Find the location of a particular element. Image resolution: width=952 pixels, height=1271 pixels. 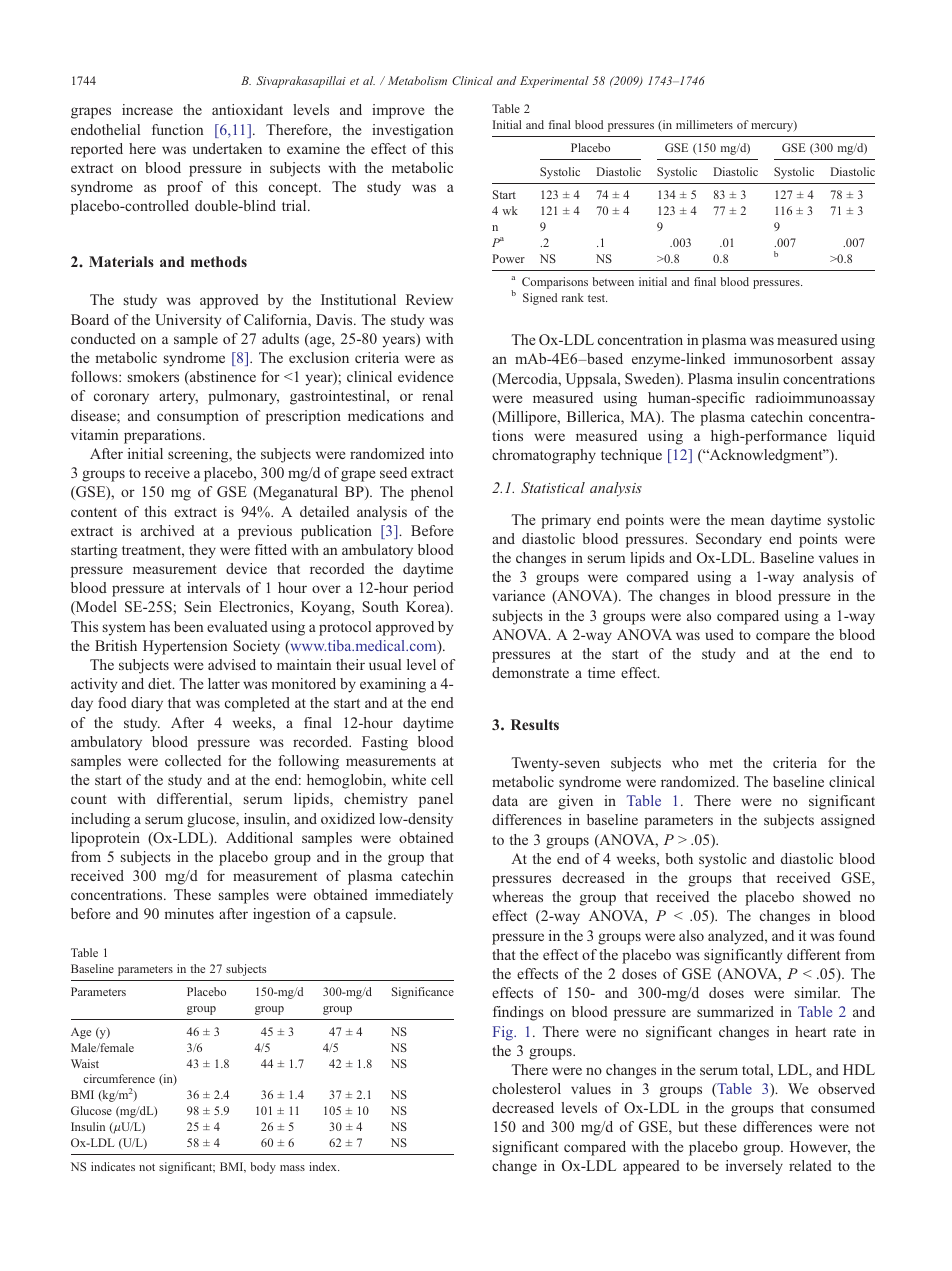

indicates is located at coordinates (113, 1166).
